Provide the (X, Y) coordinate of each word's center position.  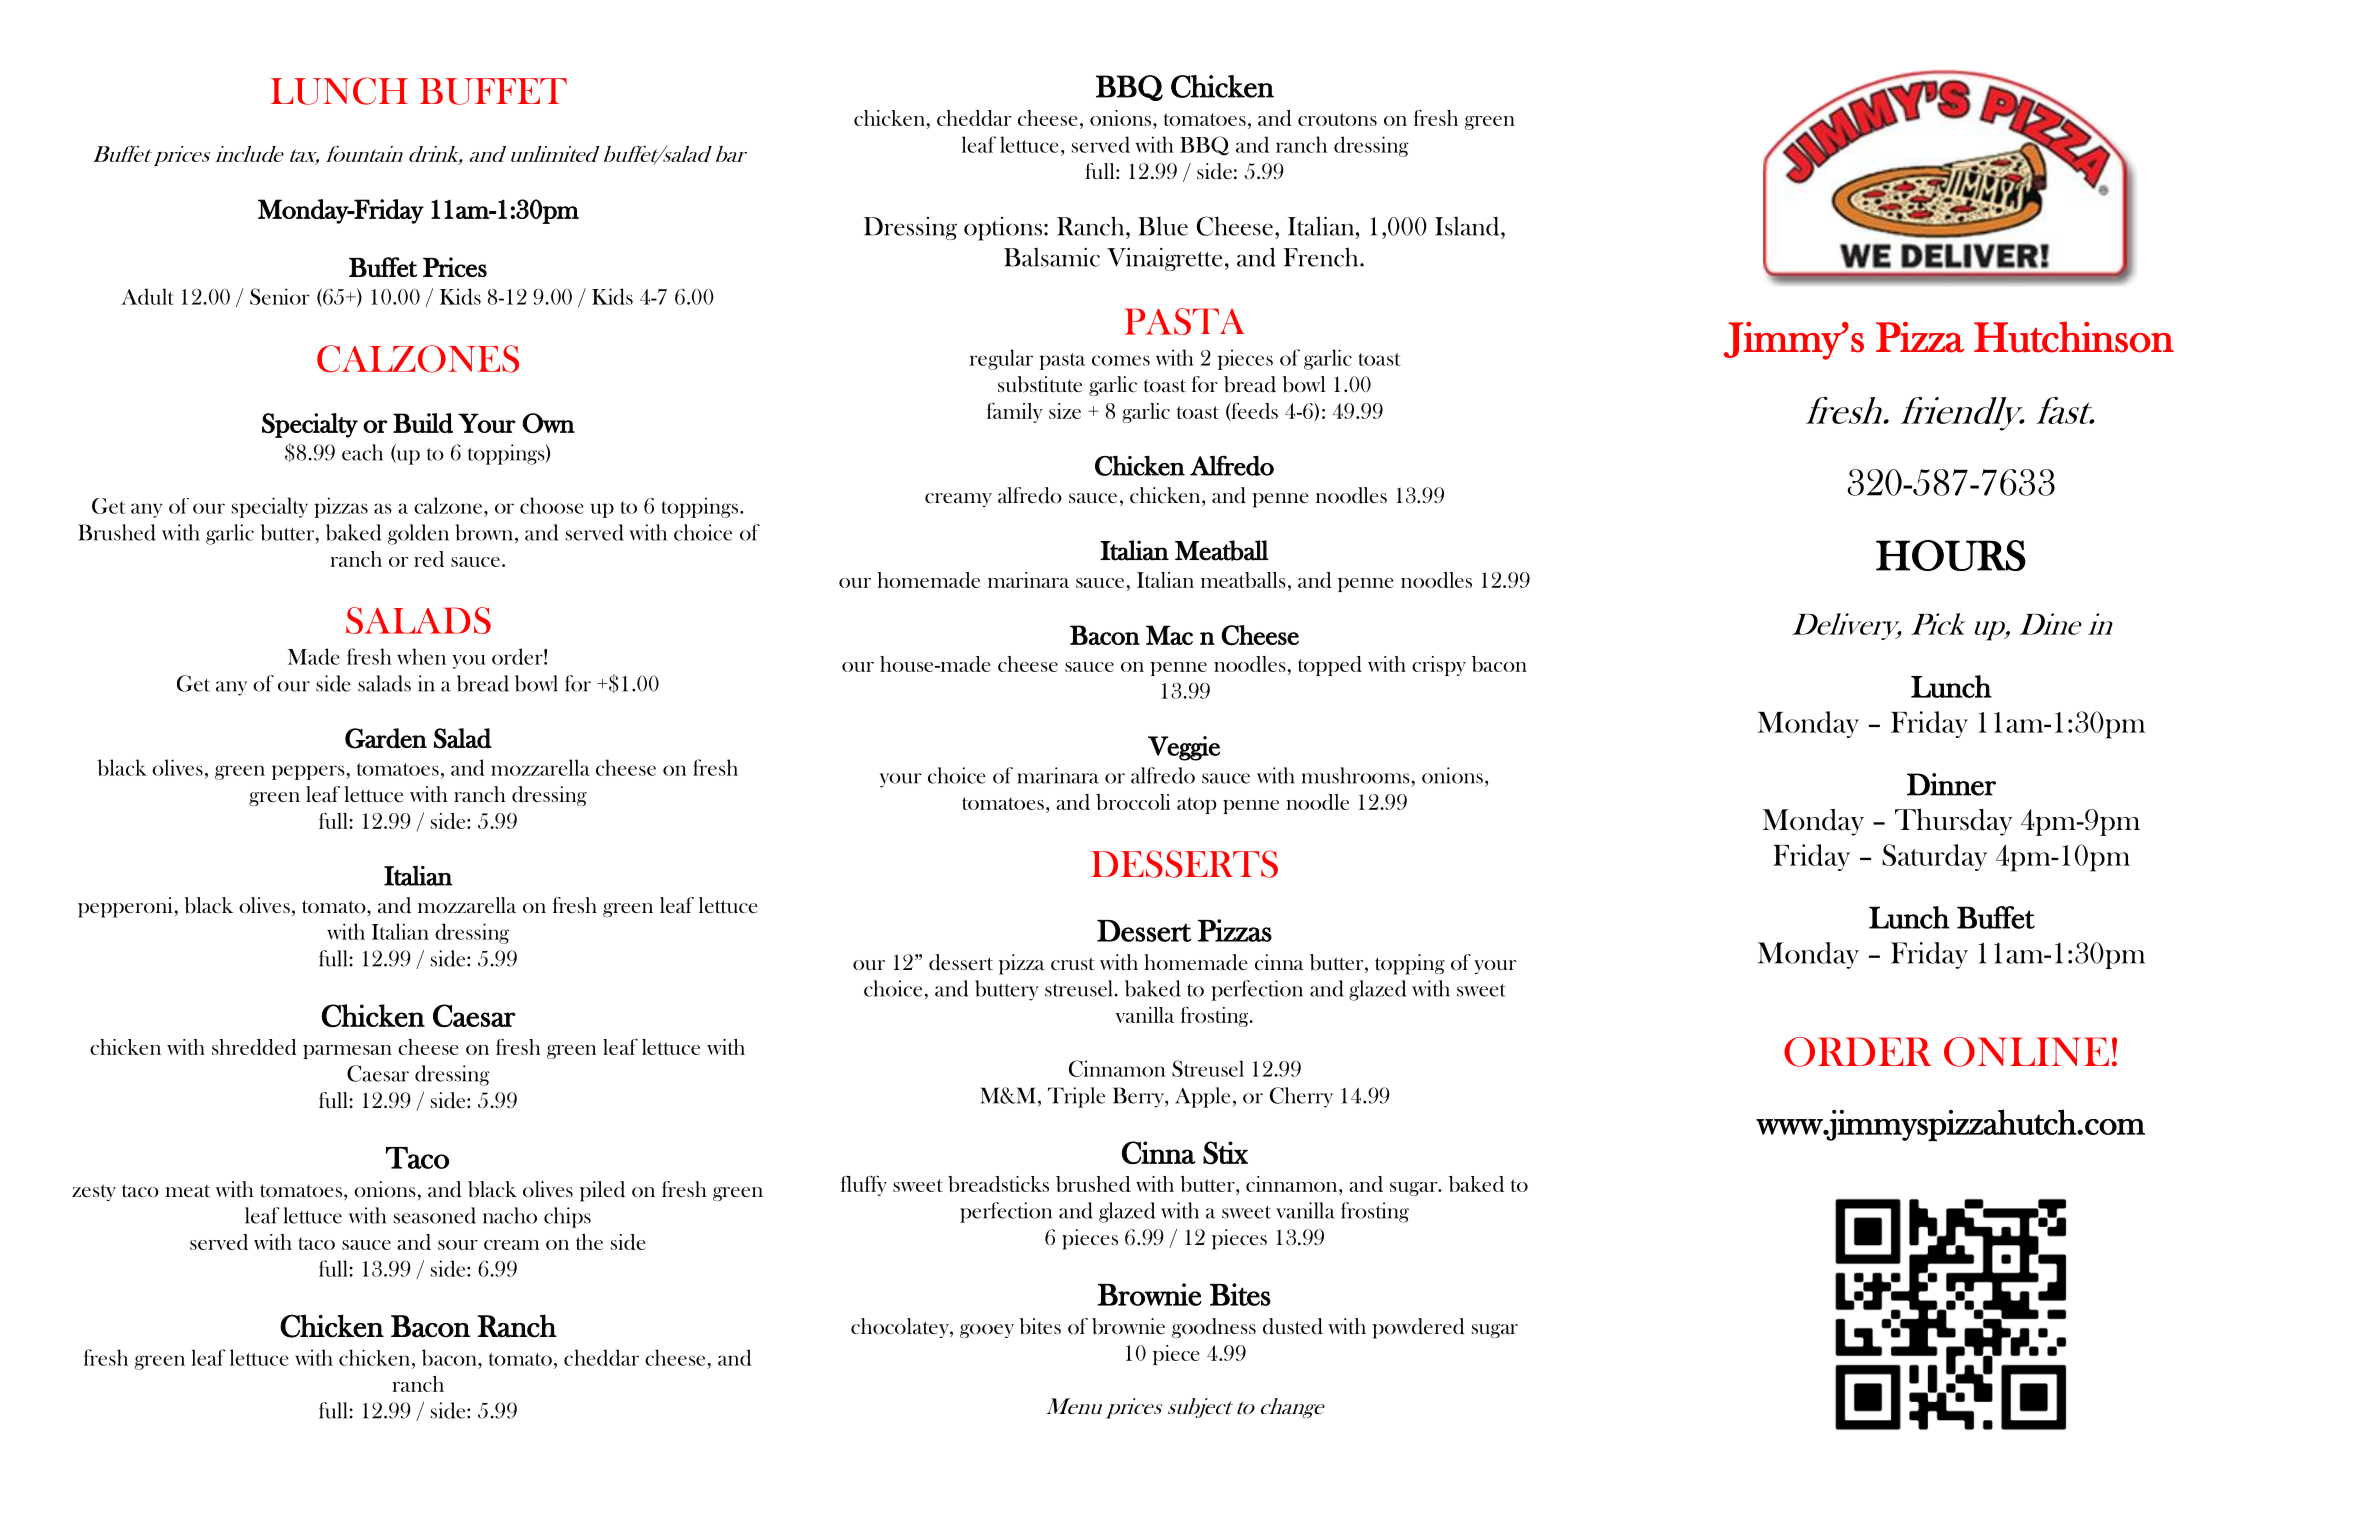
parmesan (347, 1052)
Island (1468, 226)
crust (1073, 963)
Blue (1163, 226)
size (1065, 411)
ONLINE (2026, 1052)
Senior (280, 296)
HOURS (1951, 555)
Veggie (1184, 748)
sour (458, 1245)
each (362, 452)
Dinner (1951, 784)
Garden (386, 738)
